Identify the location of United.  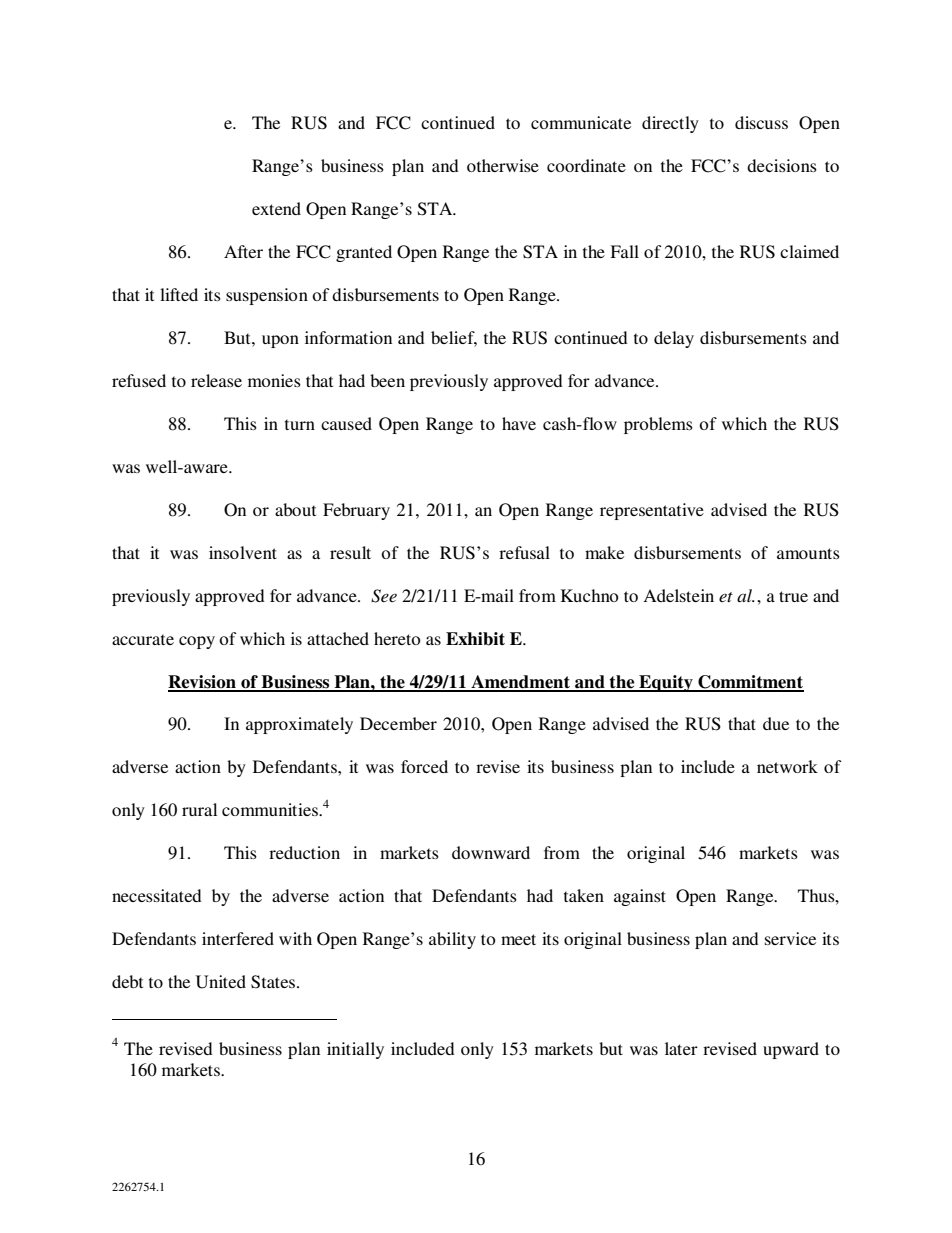
(221, 982).
